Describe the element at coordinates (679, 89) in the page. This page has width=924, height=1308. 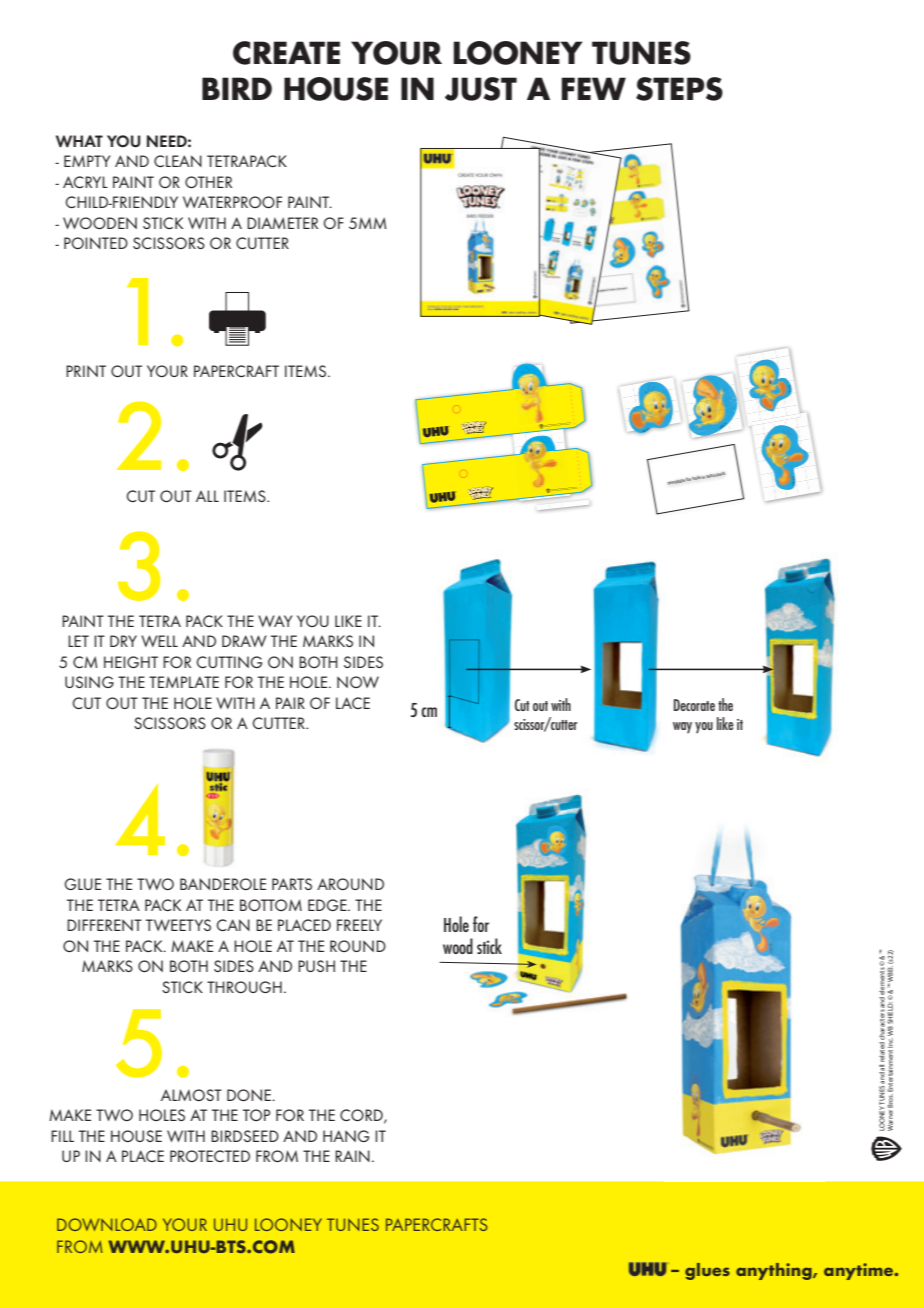
I see `STEPS` at that location.
